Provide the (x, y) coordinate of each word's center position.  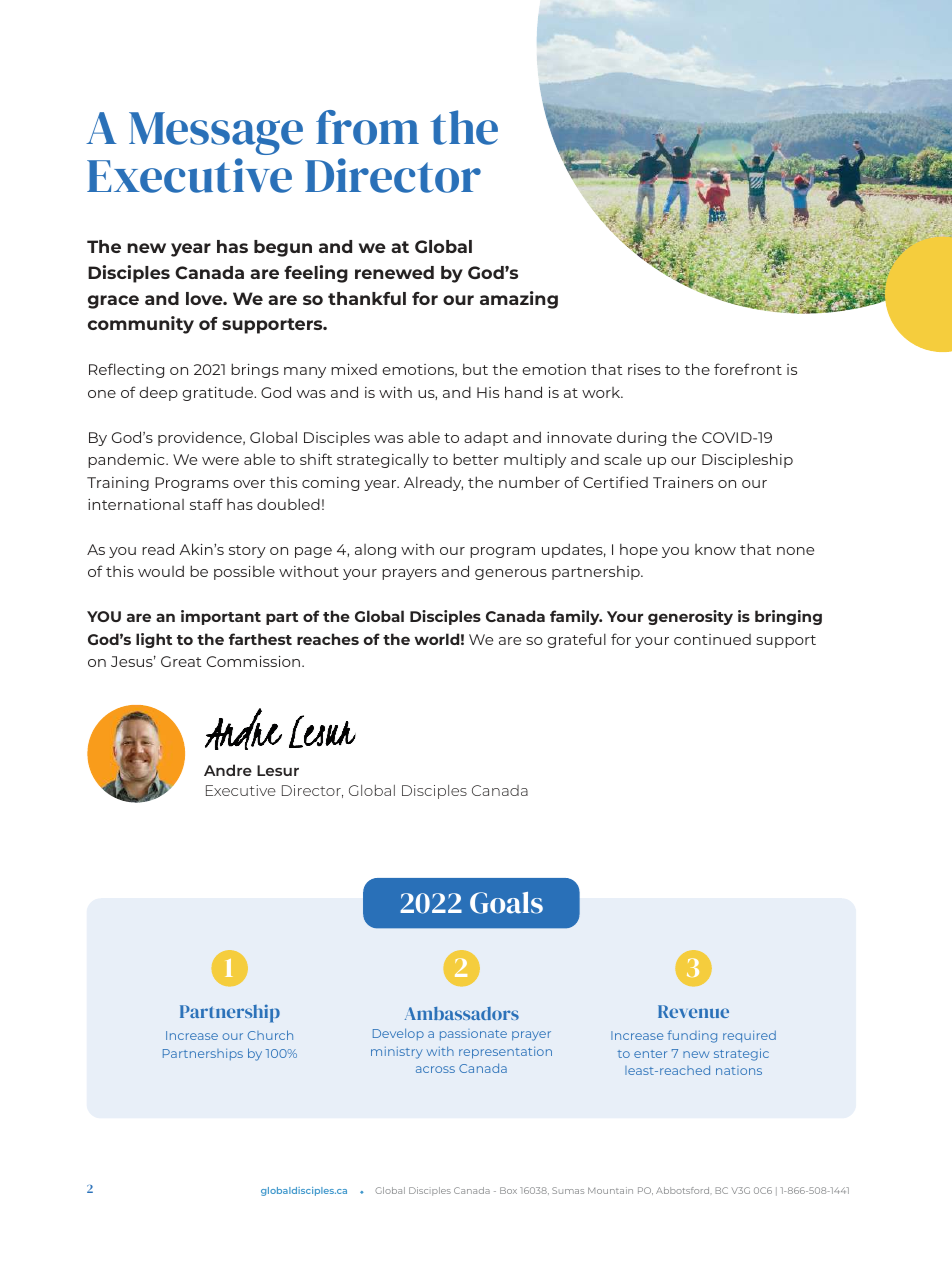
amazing (519, 300)
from (367, 127)
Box (508, 1190)
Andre (228, 770)
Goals (506, 903)
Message (216, 133)
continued (712, 639)
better (476, 459)
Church (270, 1035)
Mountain (610, 1190)
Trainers (683, 482)
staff (206, 504)
